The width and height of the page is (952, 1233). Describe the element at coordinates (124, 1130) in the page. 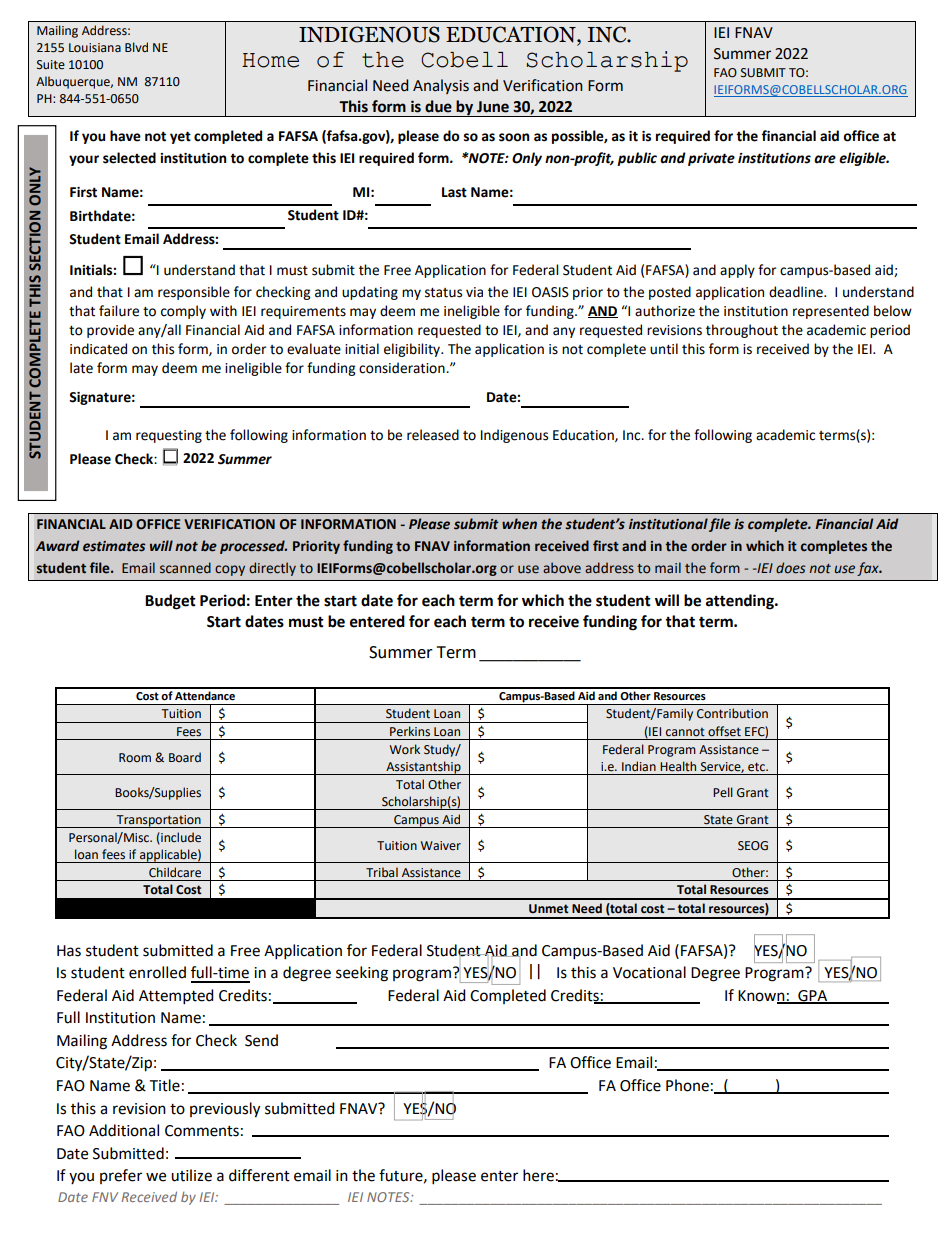

I see `Additional` at that location.
